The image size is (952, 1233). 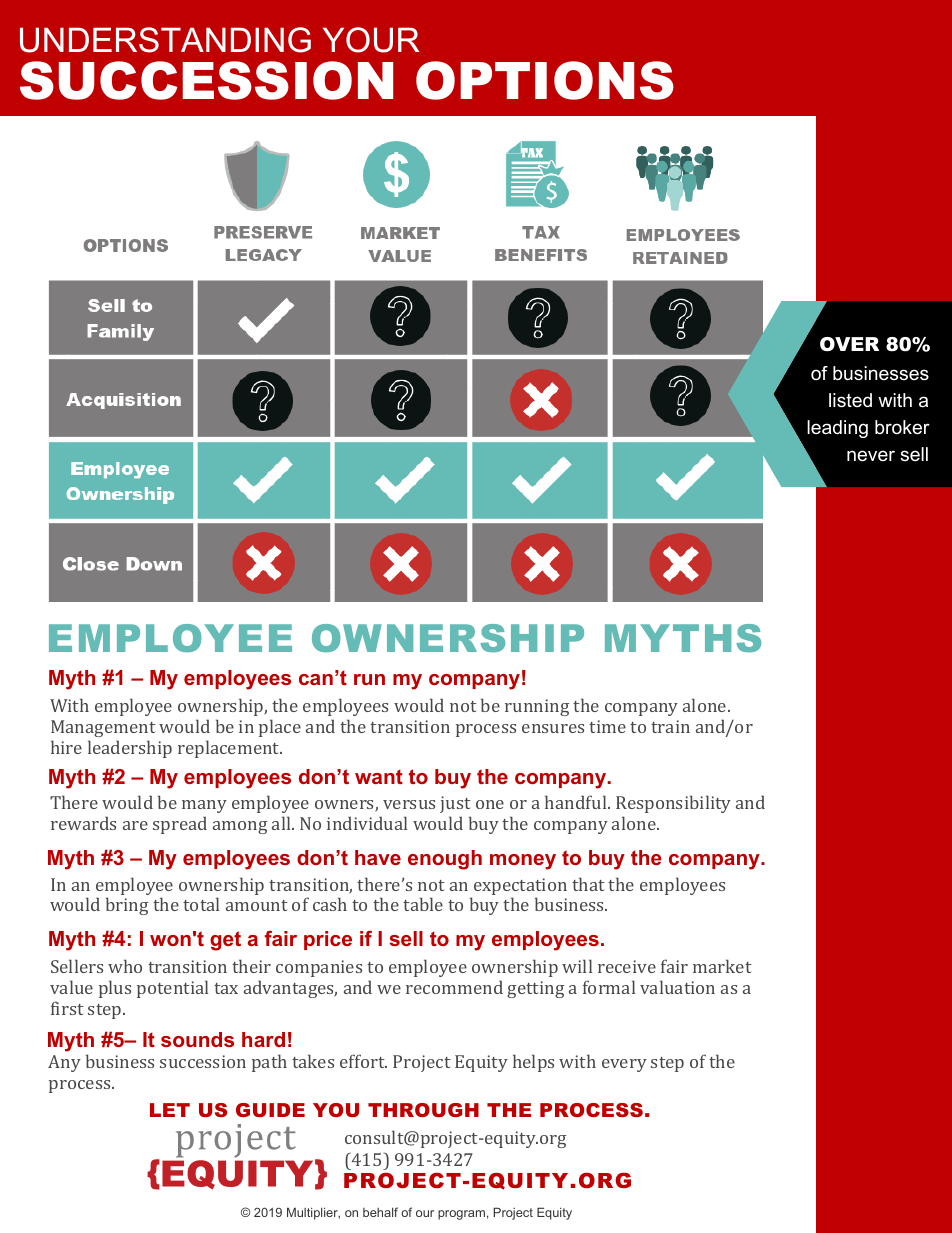 What do you see at coordinates (849, 344) in the screenshot?
I see `OVER` at bounding box center [849, 344].
